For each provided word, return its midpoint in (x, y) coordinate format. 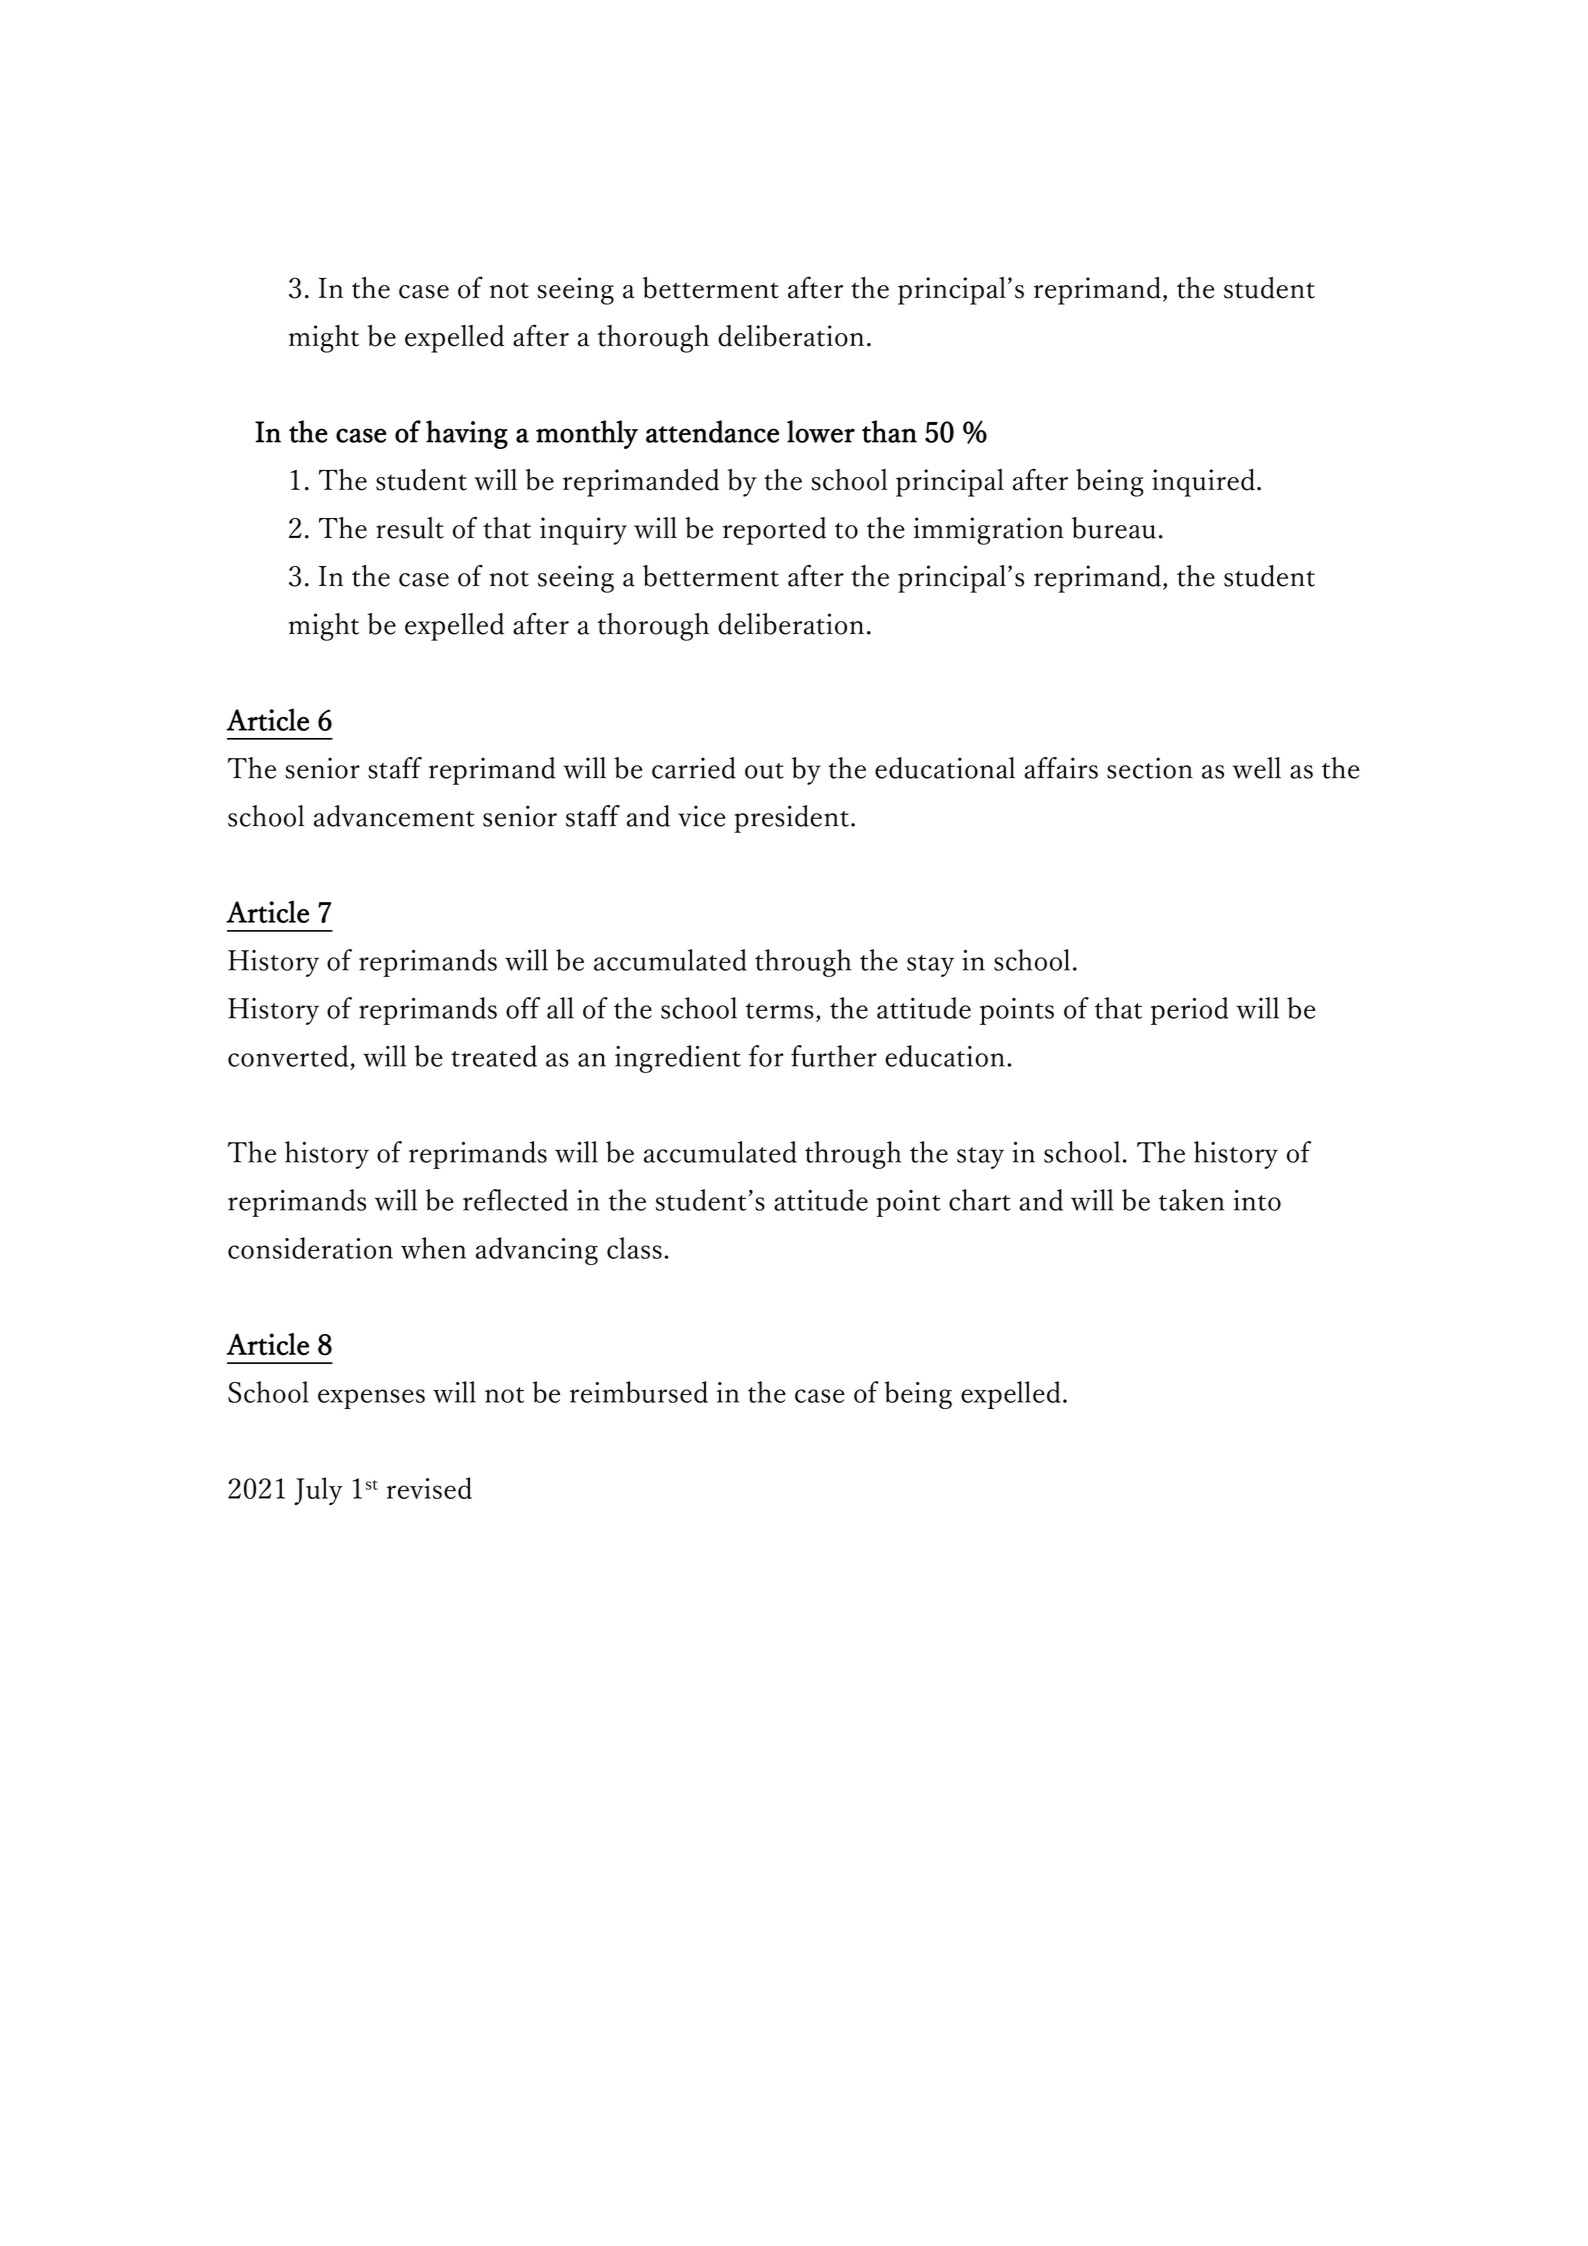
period (1190, 1011)
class (634, 1248)
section (1150, 768)
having (467, 434)
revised (429, 1488)
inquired (1203, 483)
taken (1192, 1200)
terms (780, 1011)
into (1257, 1200)
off (523, 1008)
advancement (394, 816)
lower (821, 431)
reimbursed (639, 1392)
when (433, 1248)
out (764, 771)
